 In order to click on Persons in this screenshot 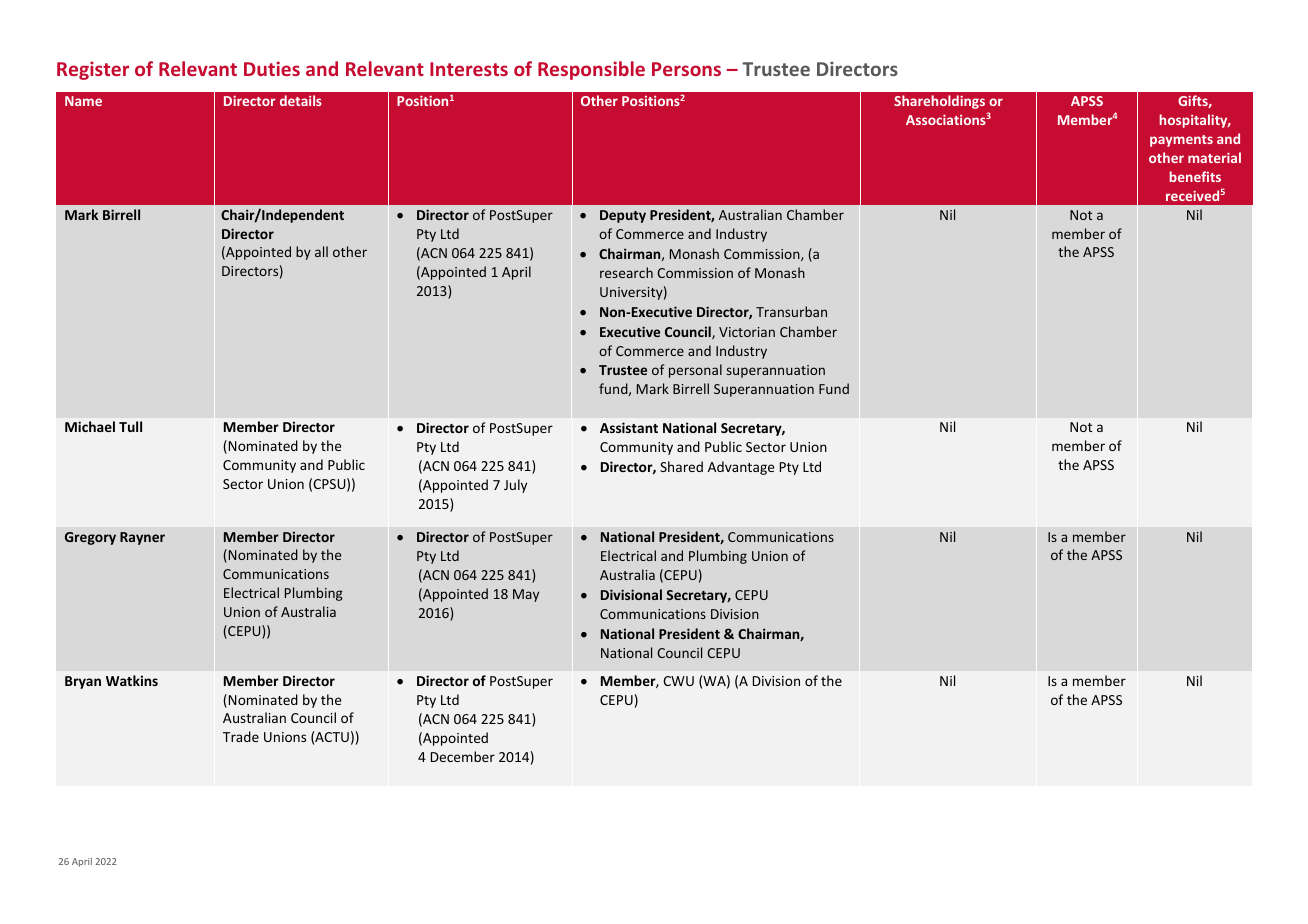, I will do `click(686, 69)`.
